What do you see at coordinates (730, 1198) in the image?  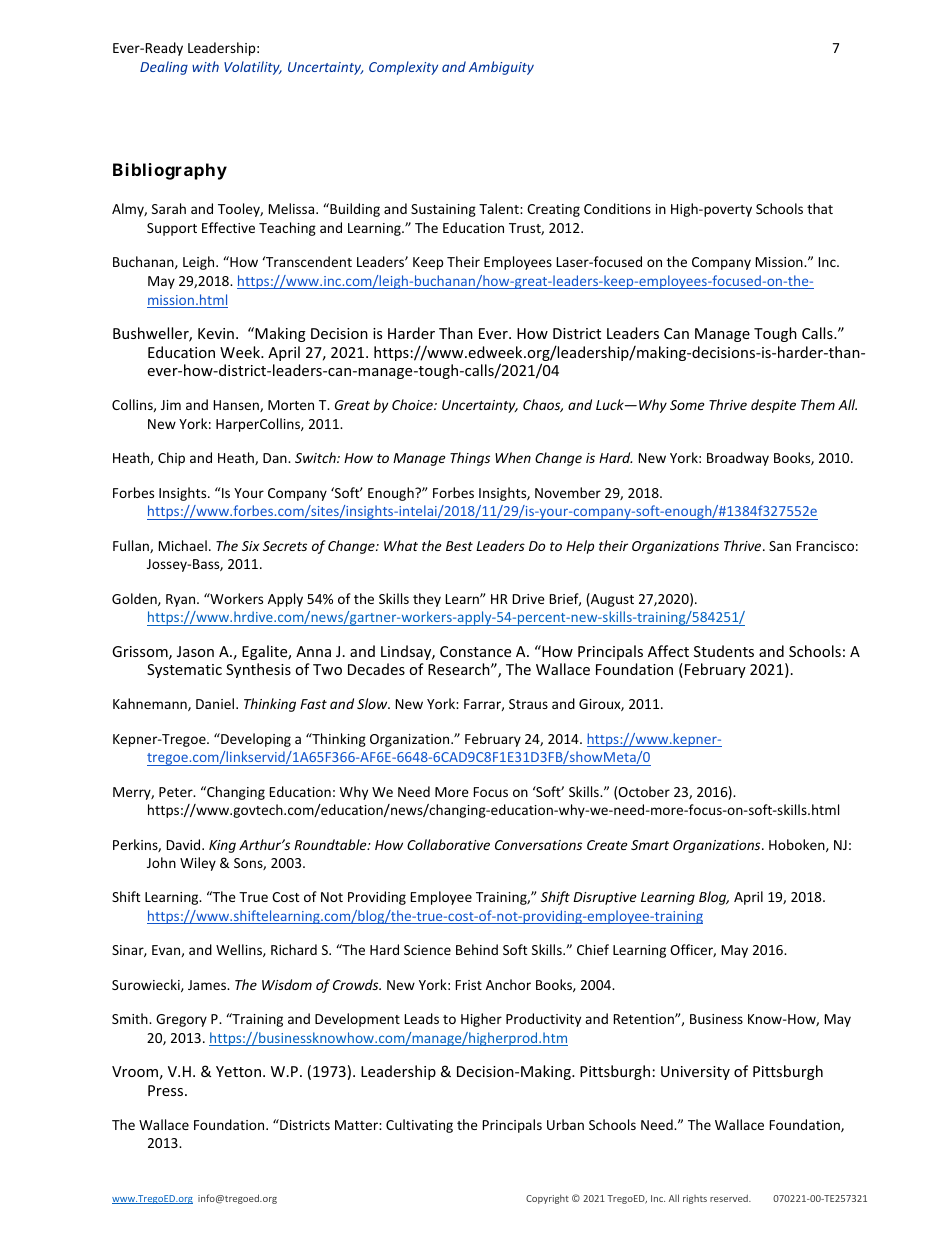 I see `reserved` at bounding box center [730, 1198].
